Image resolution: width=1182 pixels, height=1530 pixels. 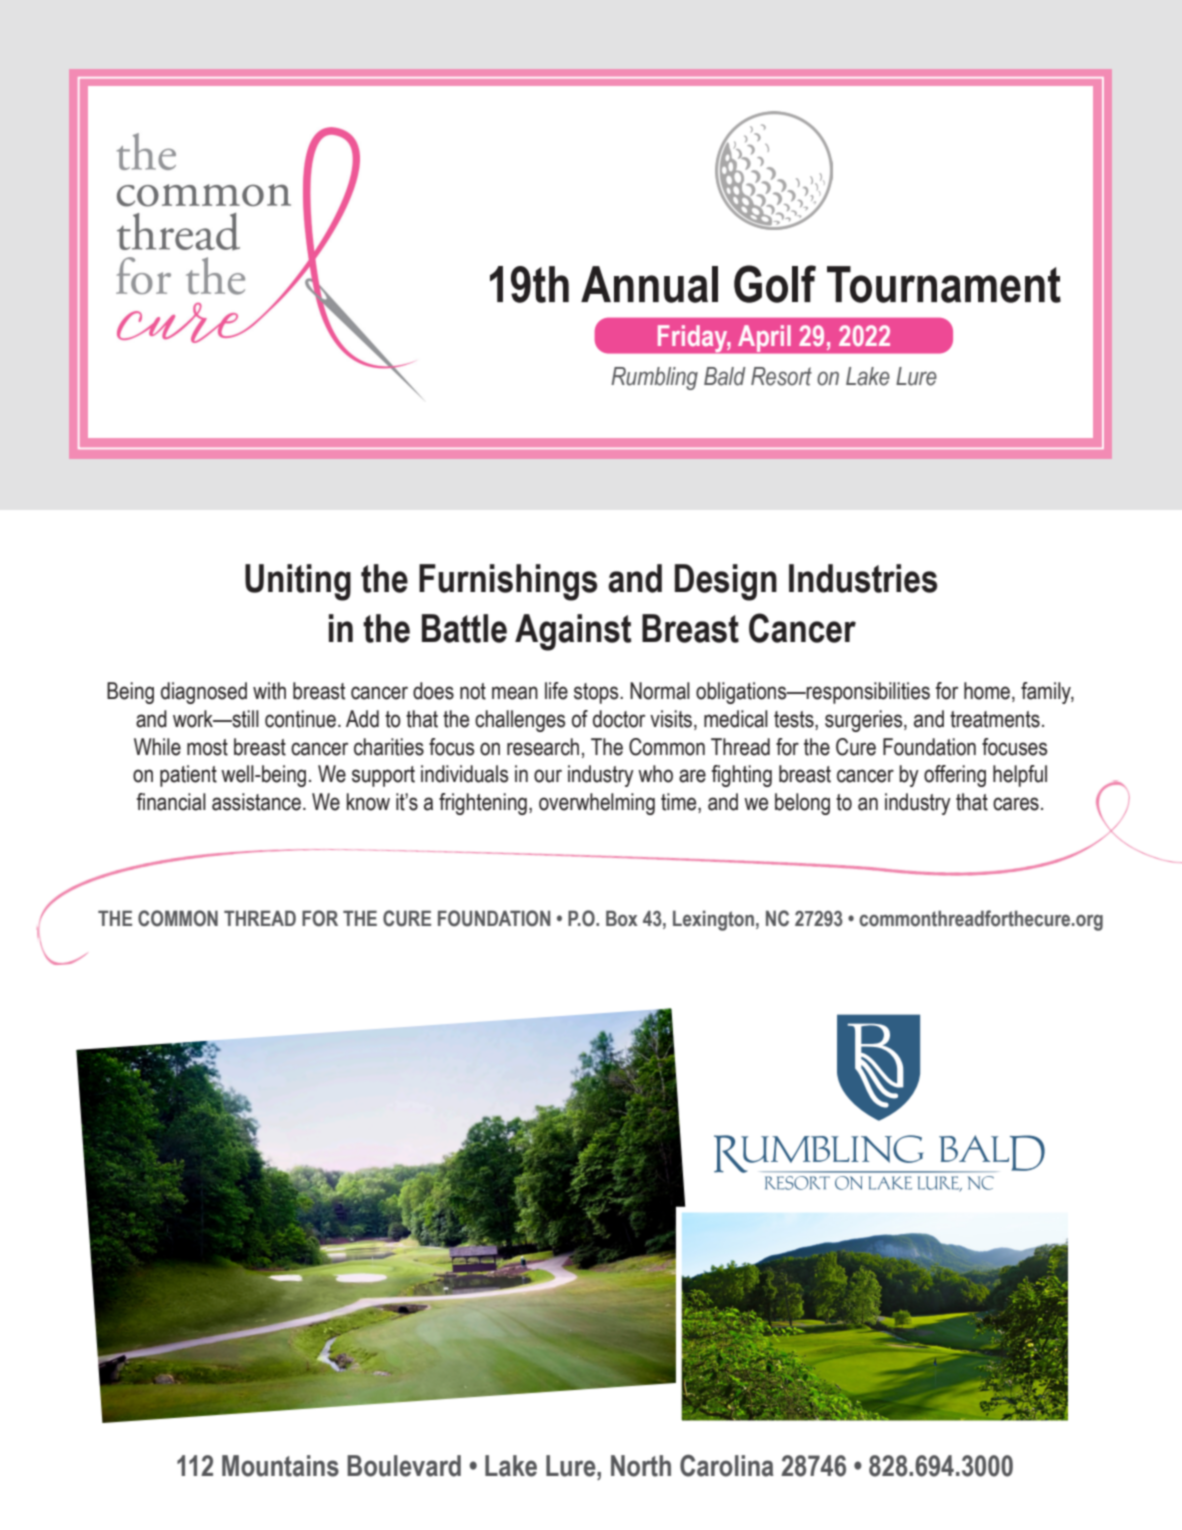 I want to click on Mountains, so click(x=280, y=1466).
